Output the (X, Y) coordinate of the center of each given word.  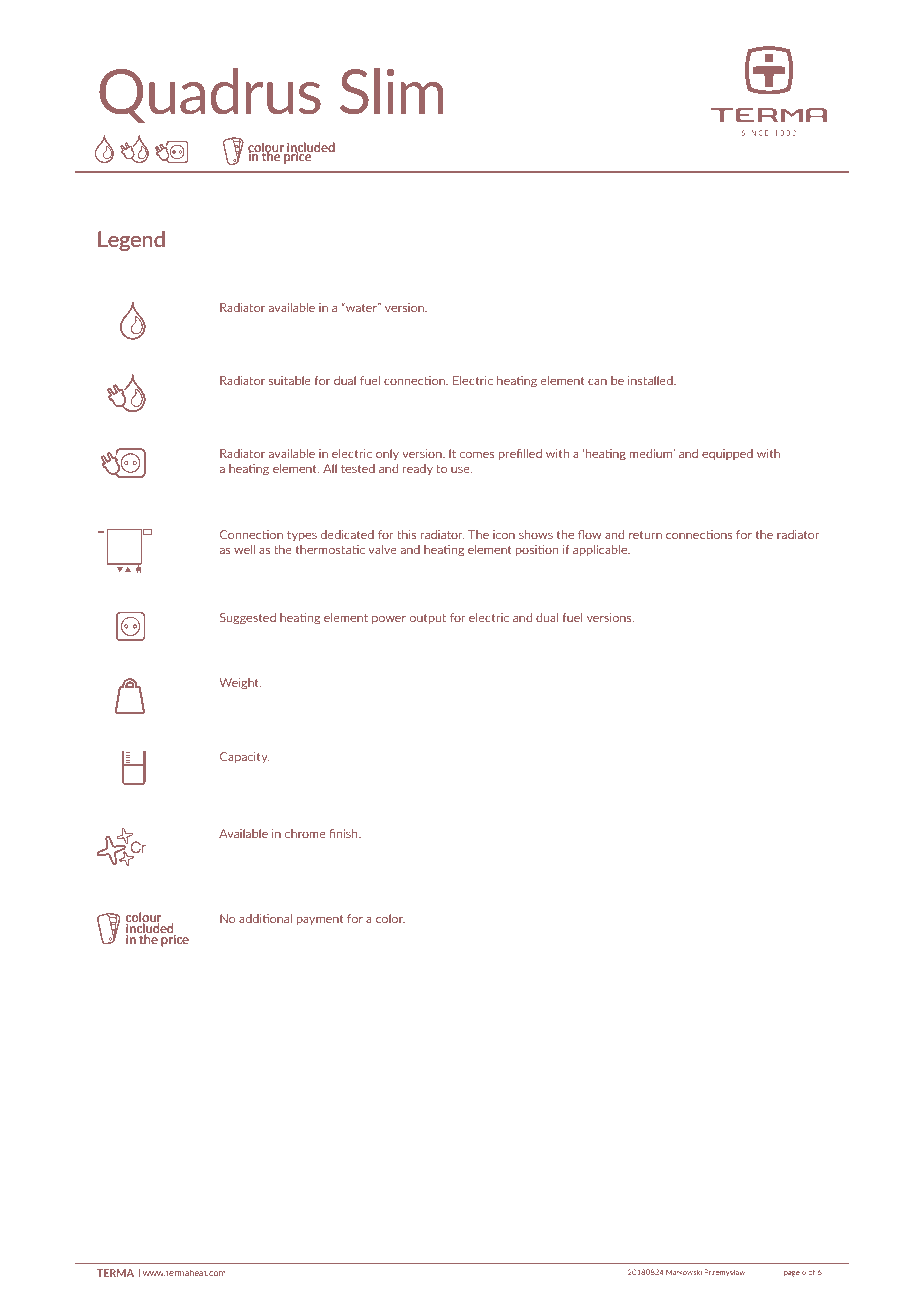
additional (265, 918)
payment (320, 920)
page (792, 1274)
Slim (392, 91)
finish (344, 833)
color (390, 918)
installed (651, 380)
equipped (727, 454)
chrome (305, 833)
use (461, 469)
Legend (131, 241)
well (244, 549)
